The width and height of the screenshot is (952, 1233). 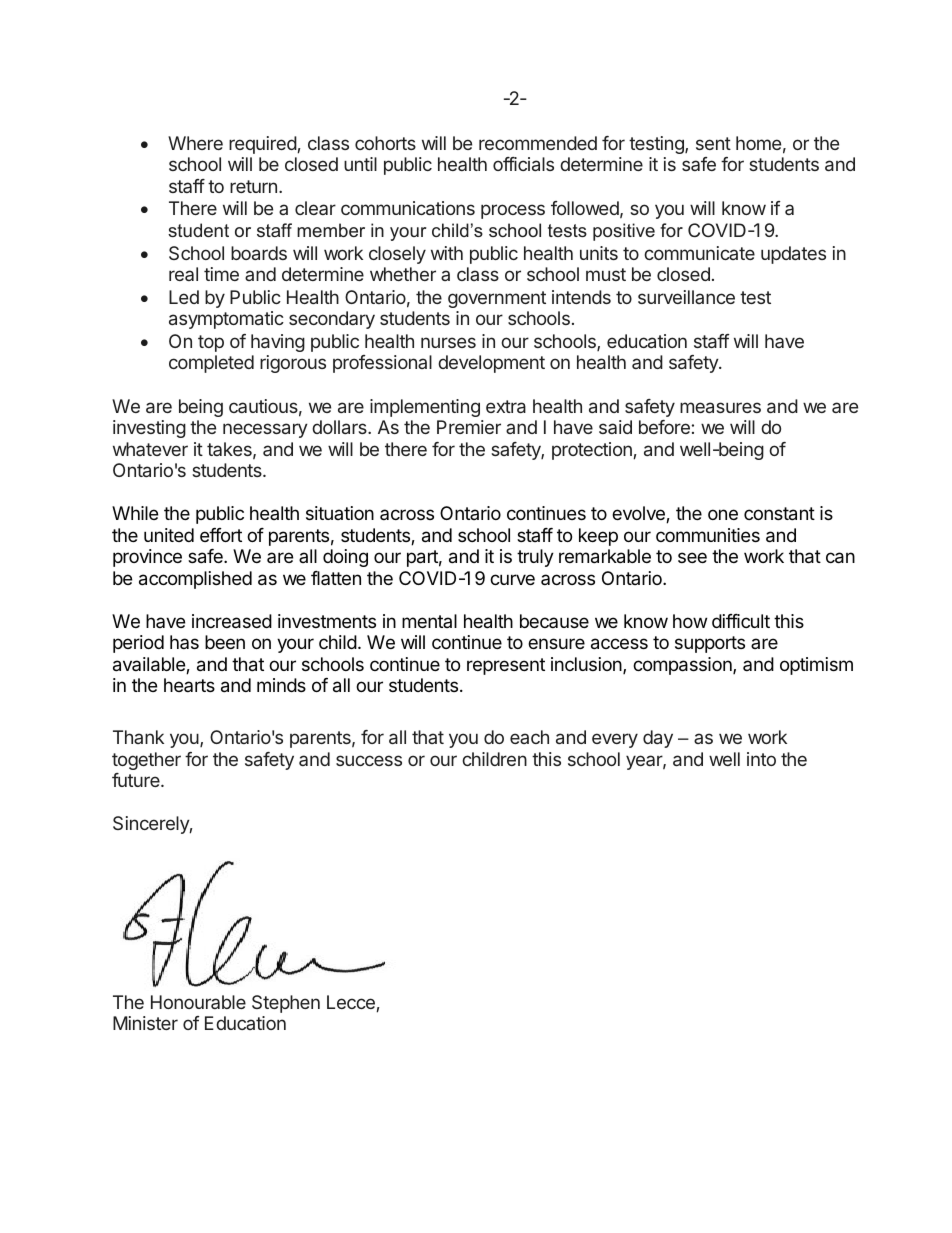 I want to click on updates, so click(x=793, y=255).
